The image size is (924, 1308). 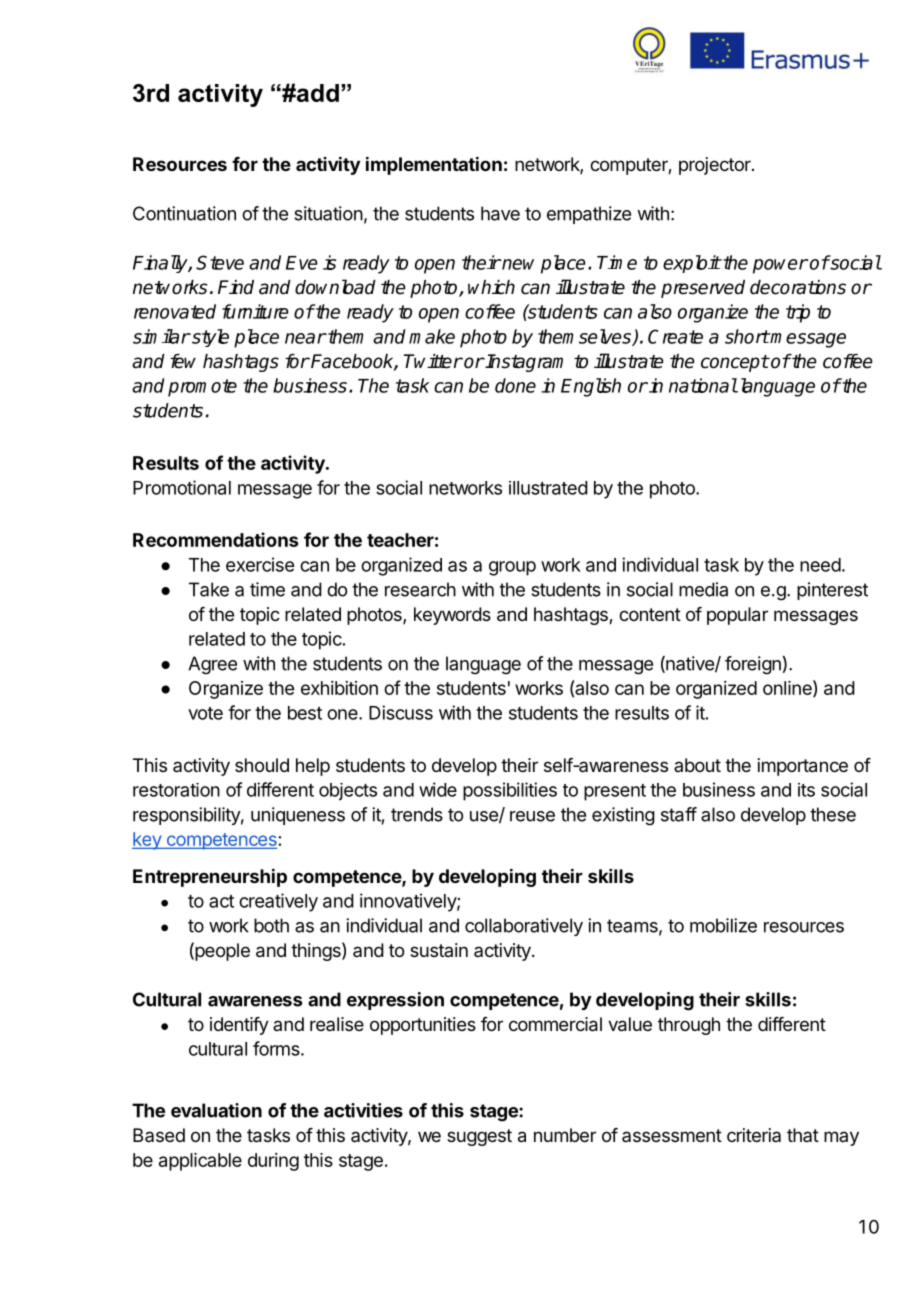 What do you see at coordinates (216, 1110) in the image?
I see `evaluation` at bounding box center [216, 1110].
